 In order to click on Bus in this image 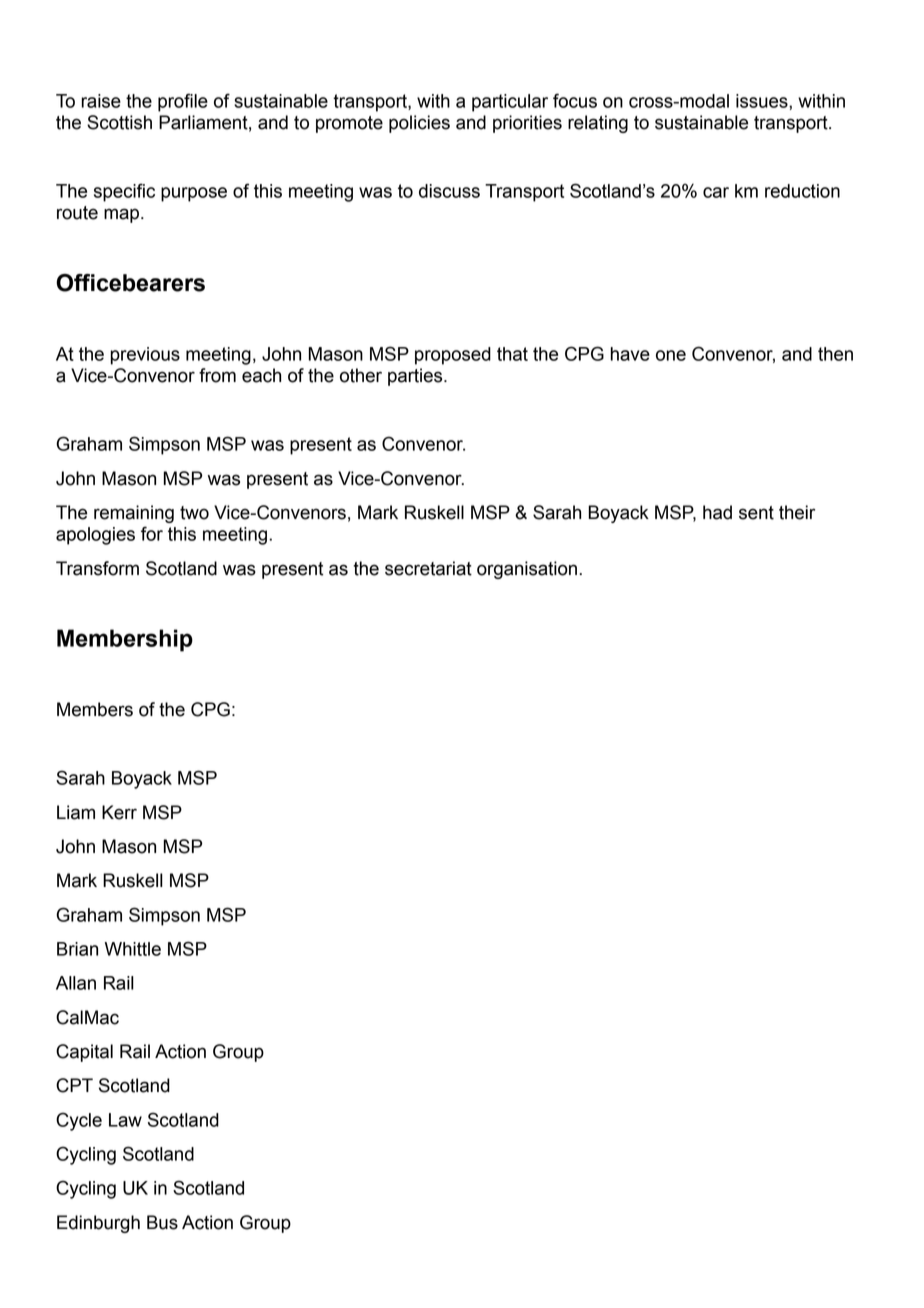, I will do `click(162, 1222)`.
